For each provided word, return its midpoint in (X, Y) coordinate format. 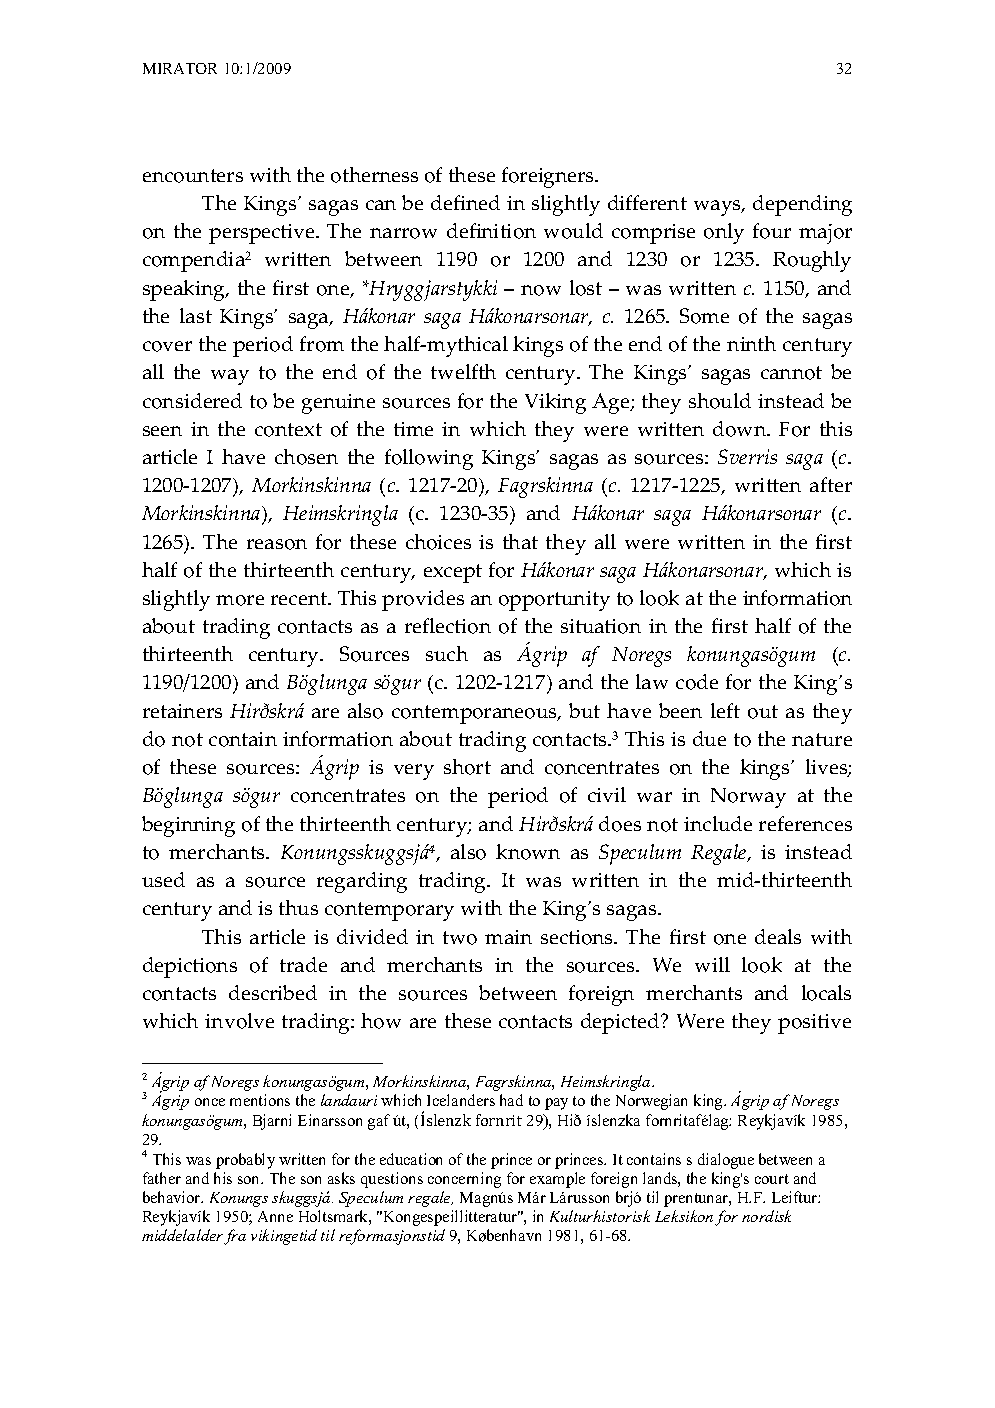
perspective (263, 234)
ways (718, 208)
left (725, 710)
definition (491, 231)
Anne (275, 1216)
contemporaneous (475, 714)
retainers (182, 711)
